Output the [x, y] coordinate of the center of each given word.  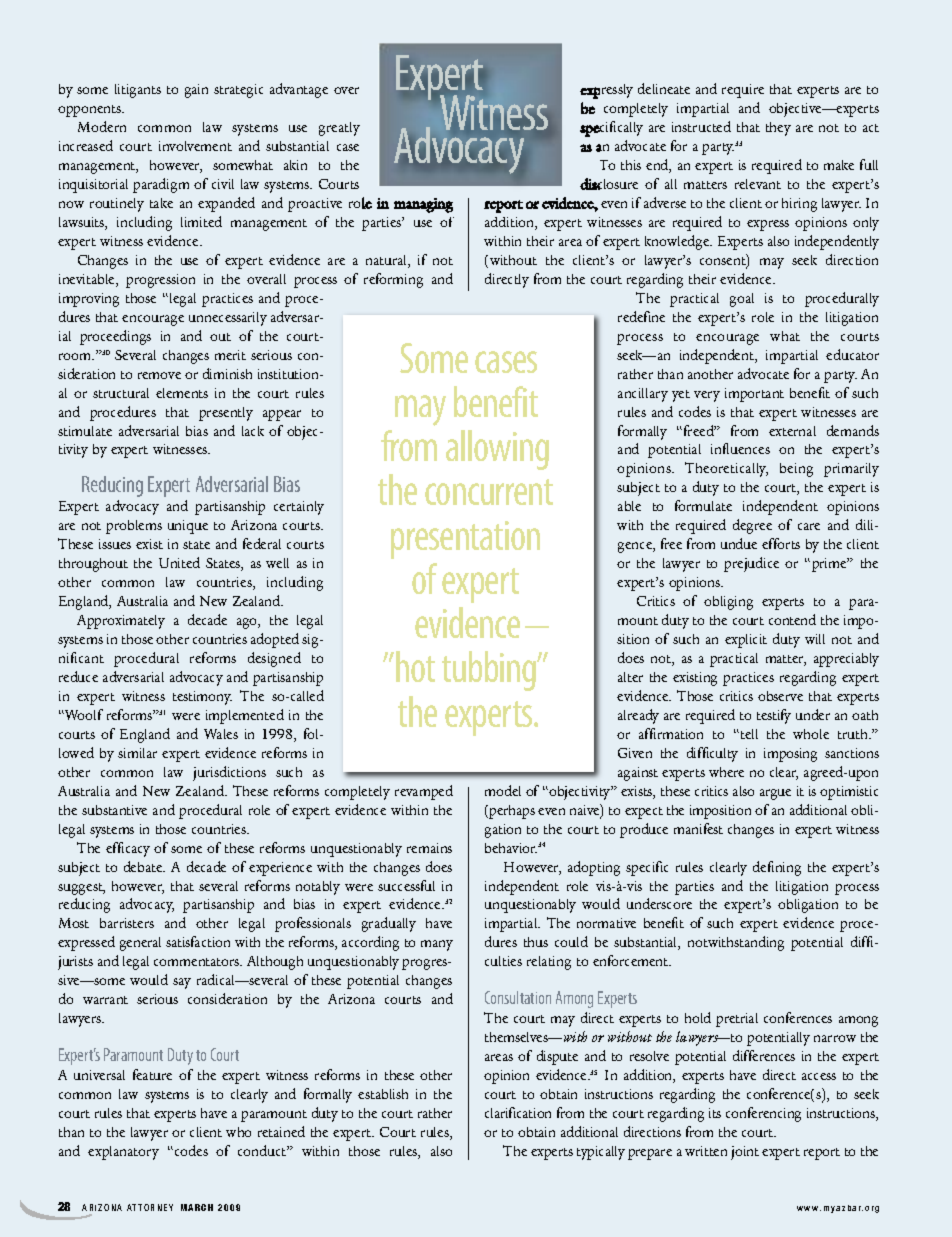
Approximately [121, 622]
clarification [518, 1112]
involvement [195, 146]
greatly [339, 129]
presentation [465, 540]
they [778, 129]
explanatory [123, 1153]
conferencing [763, 1114]
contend [792, 619]
